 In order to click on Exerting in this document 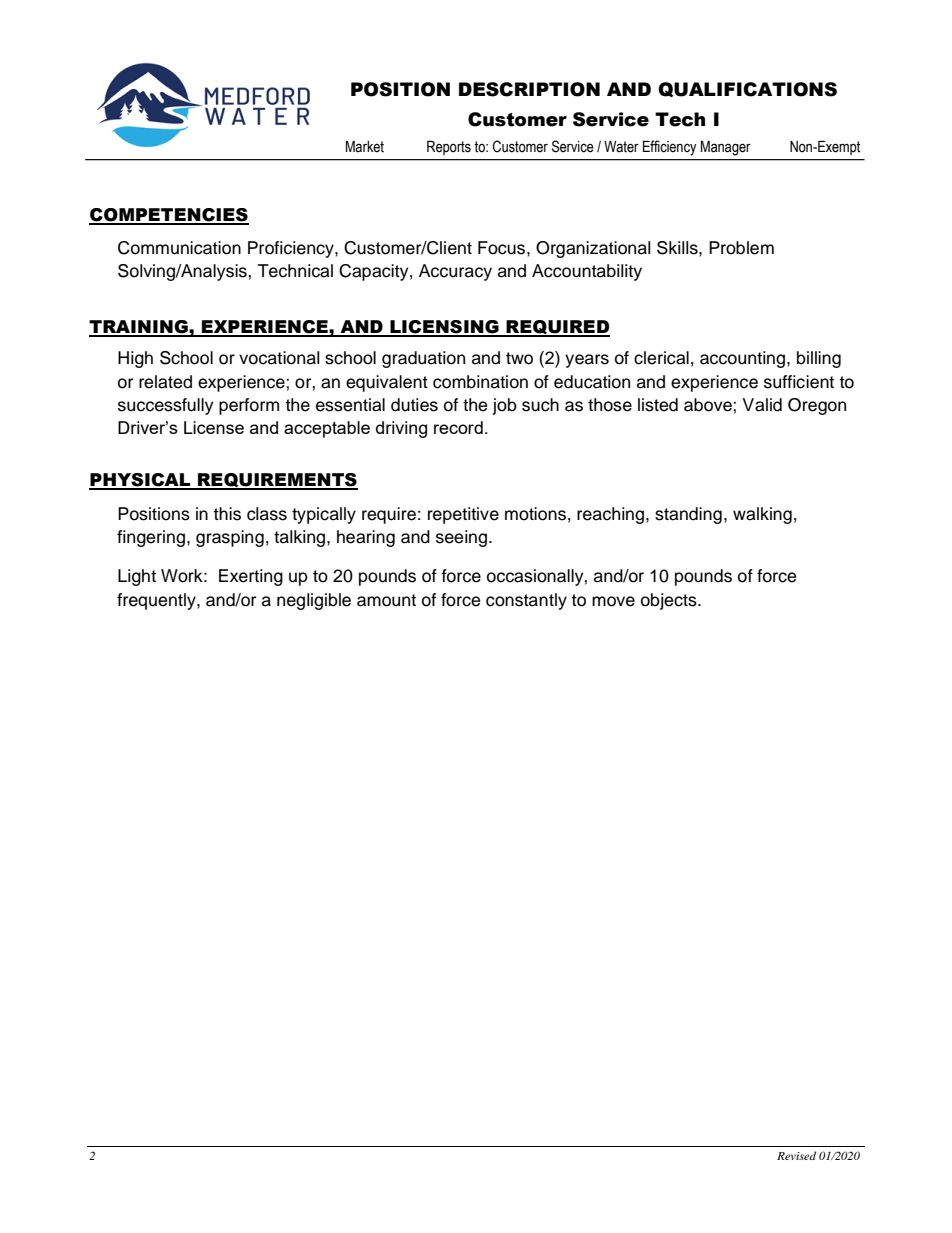, I will do `click(251, 577)`.
